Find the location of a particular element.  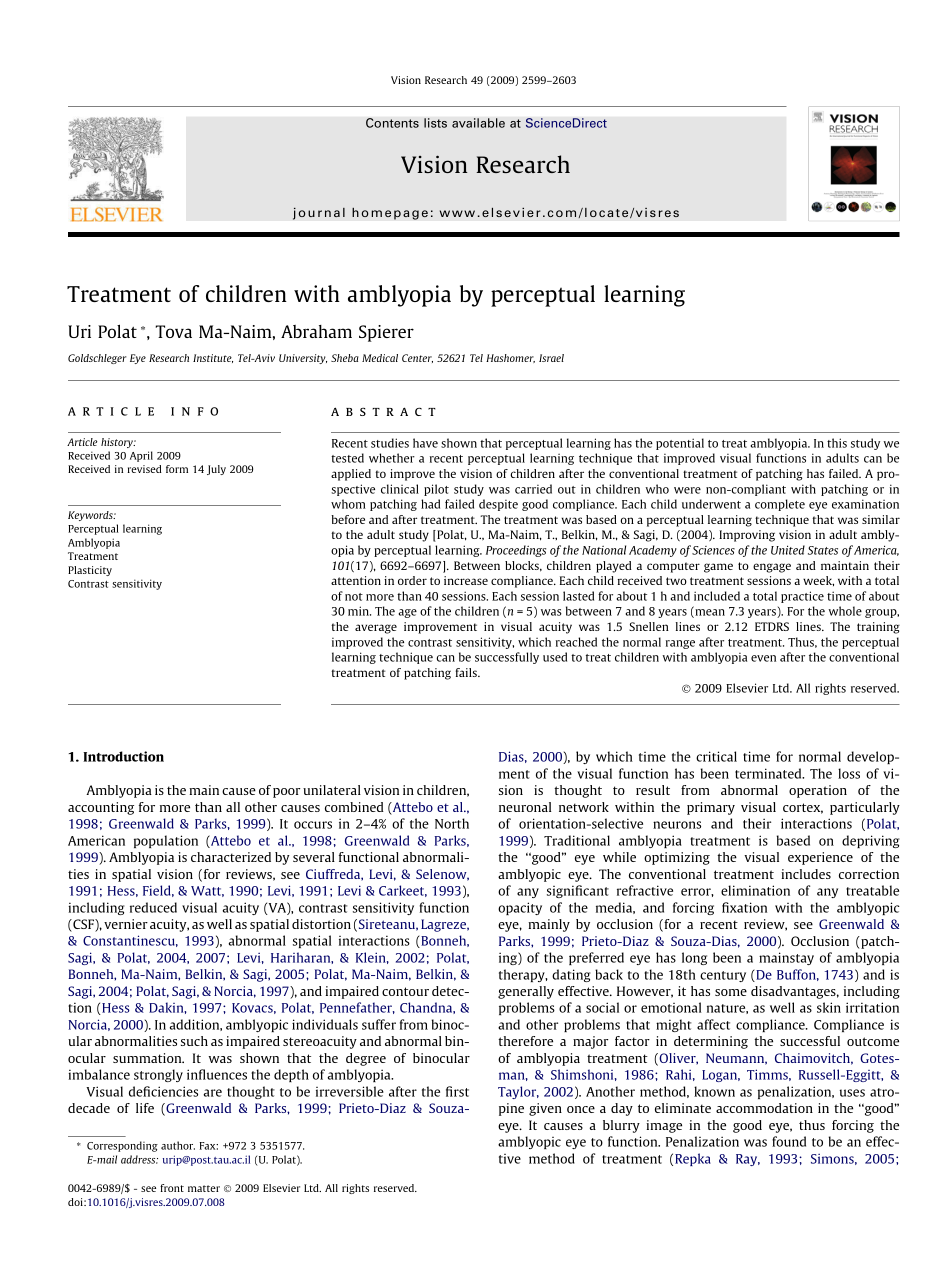

available is located at coordinates (478, 123).
